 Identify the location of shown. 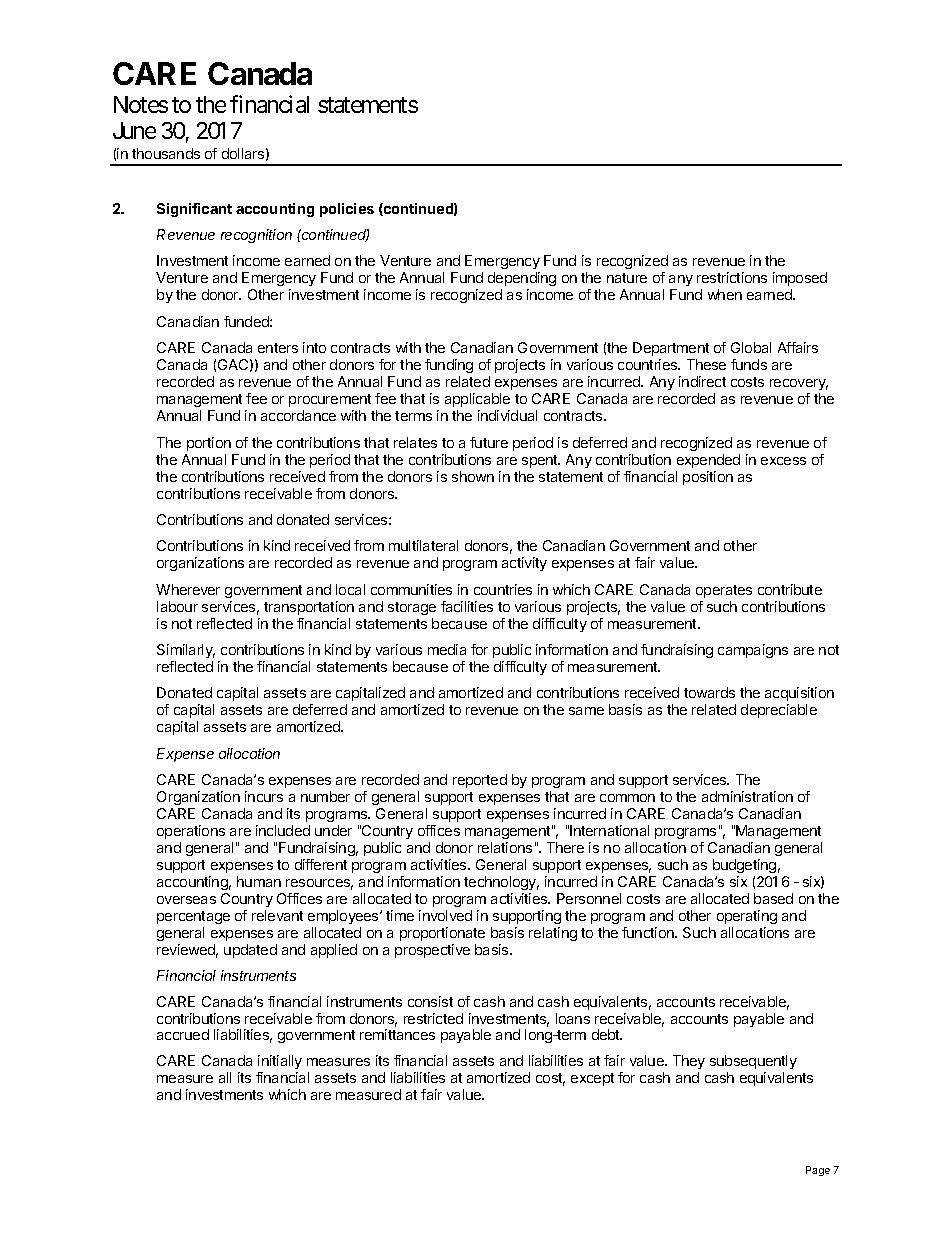
(473, 476).
